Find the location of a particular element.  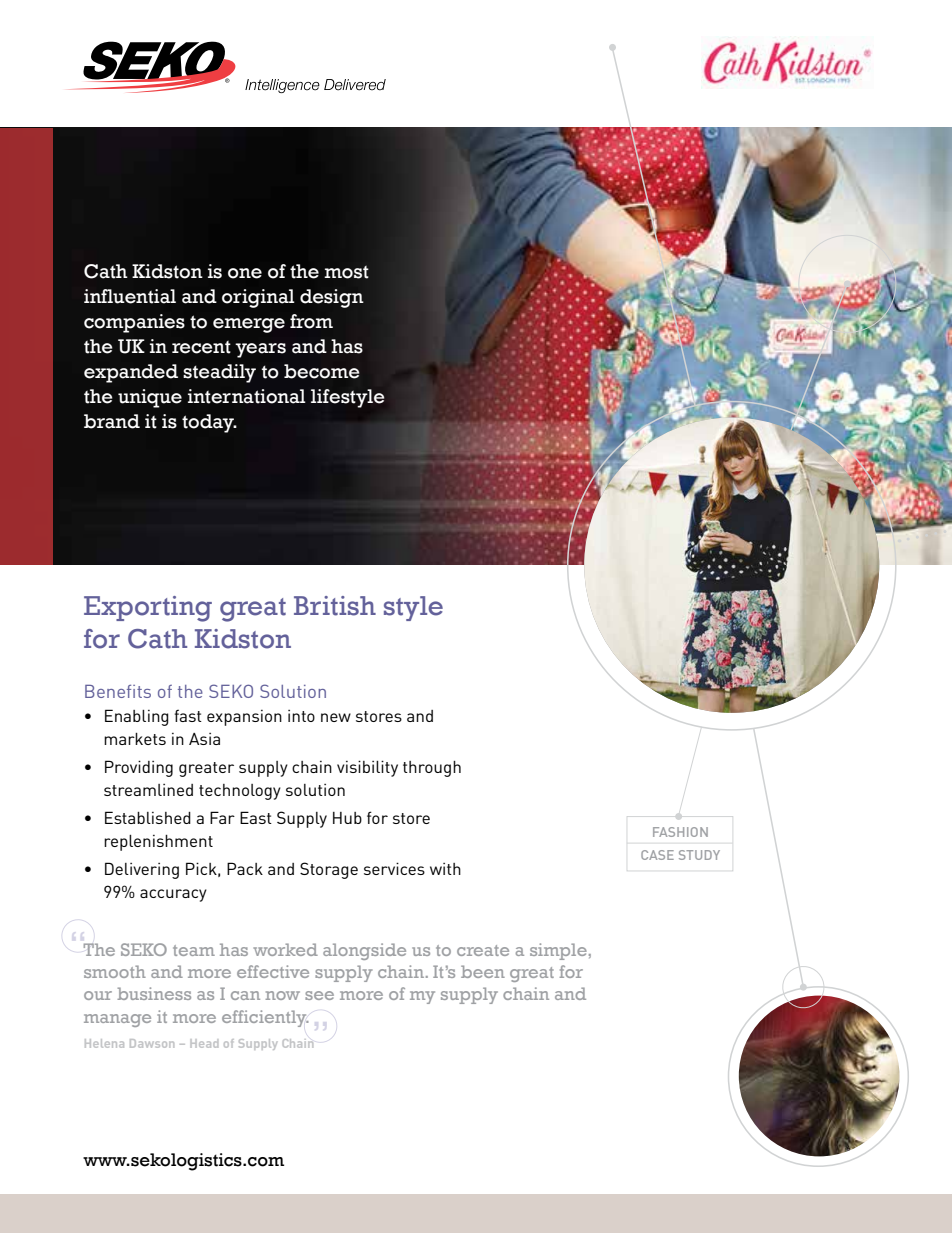

Exporting is located at coordinates (148, 609).
